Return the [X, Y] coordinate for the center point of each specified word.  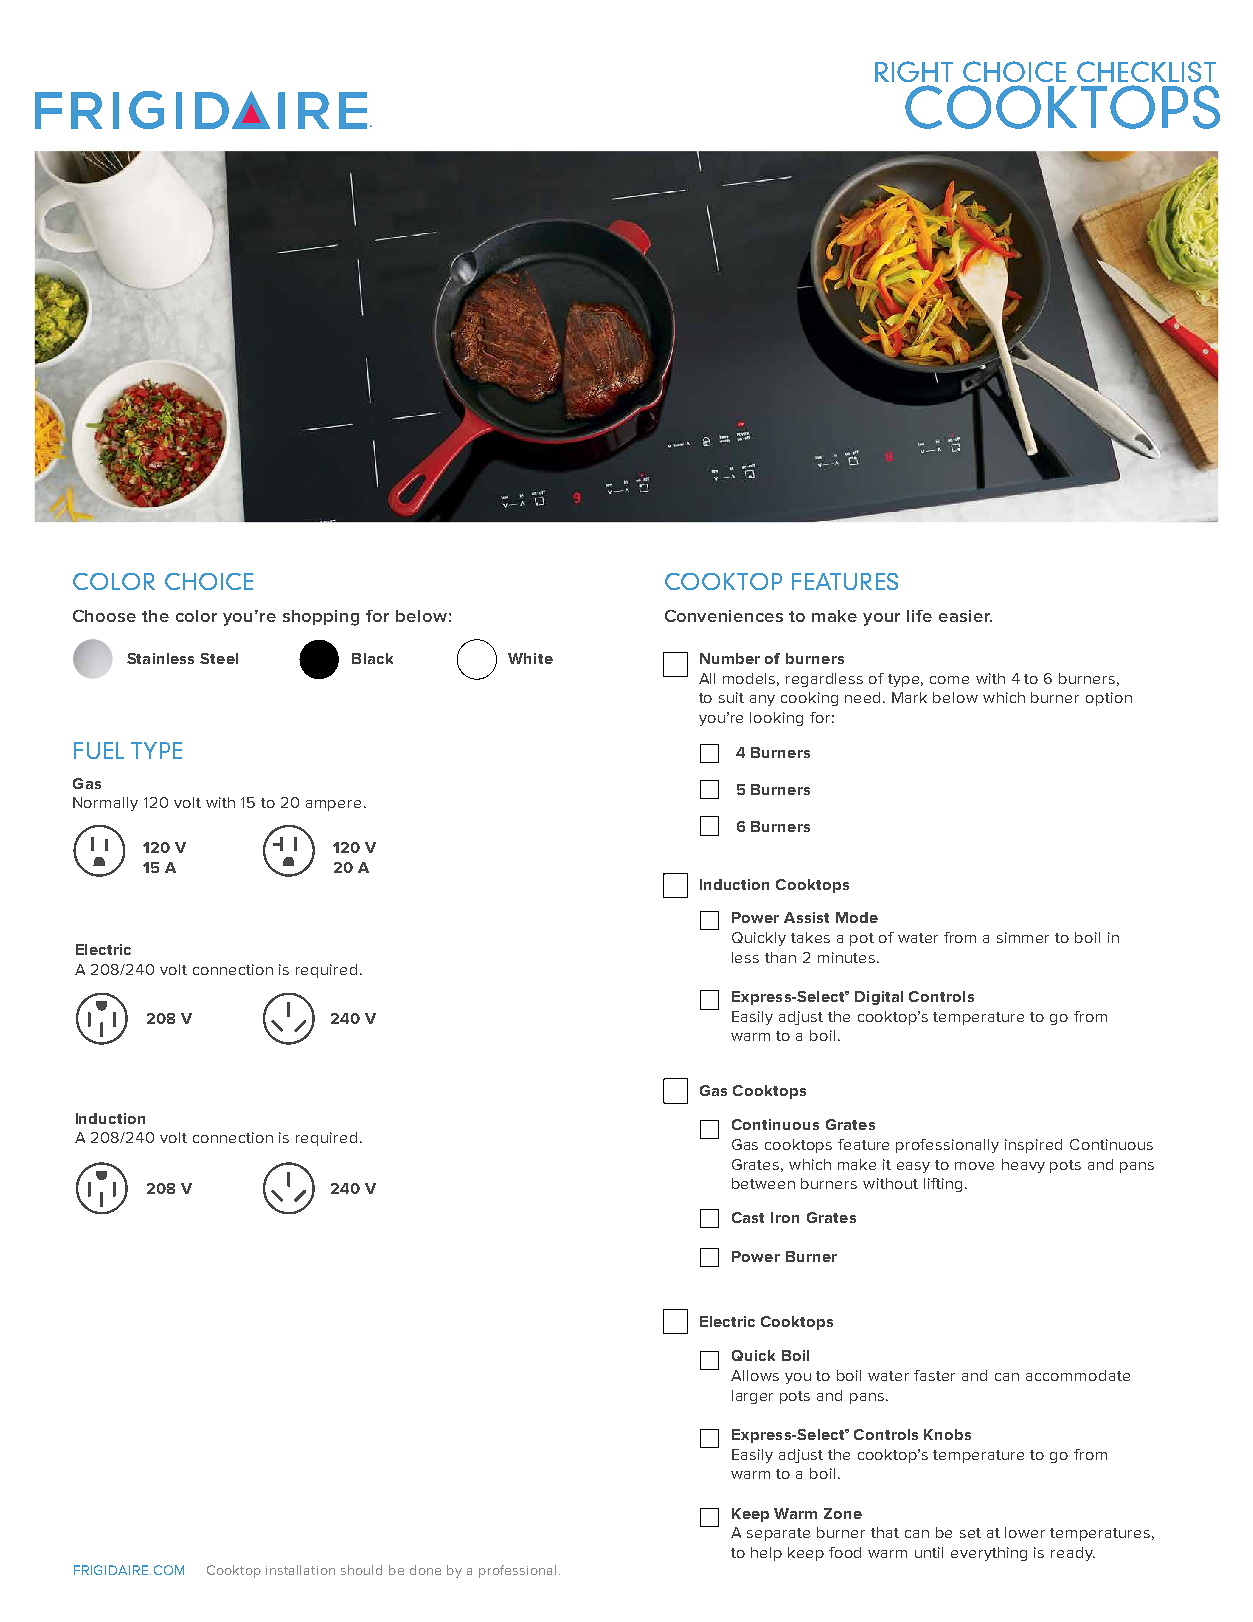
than [780, 957]
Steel [219, 658]
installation [300, 1570]
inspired [1033, 1146]
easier [965, 616]
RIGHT [914, 71]
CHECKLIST [1146, 71]
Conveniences [724, 616]
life [919, 616]
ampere [333, 805]
